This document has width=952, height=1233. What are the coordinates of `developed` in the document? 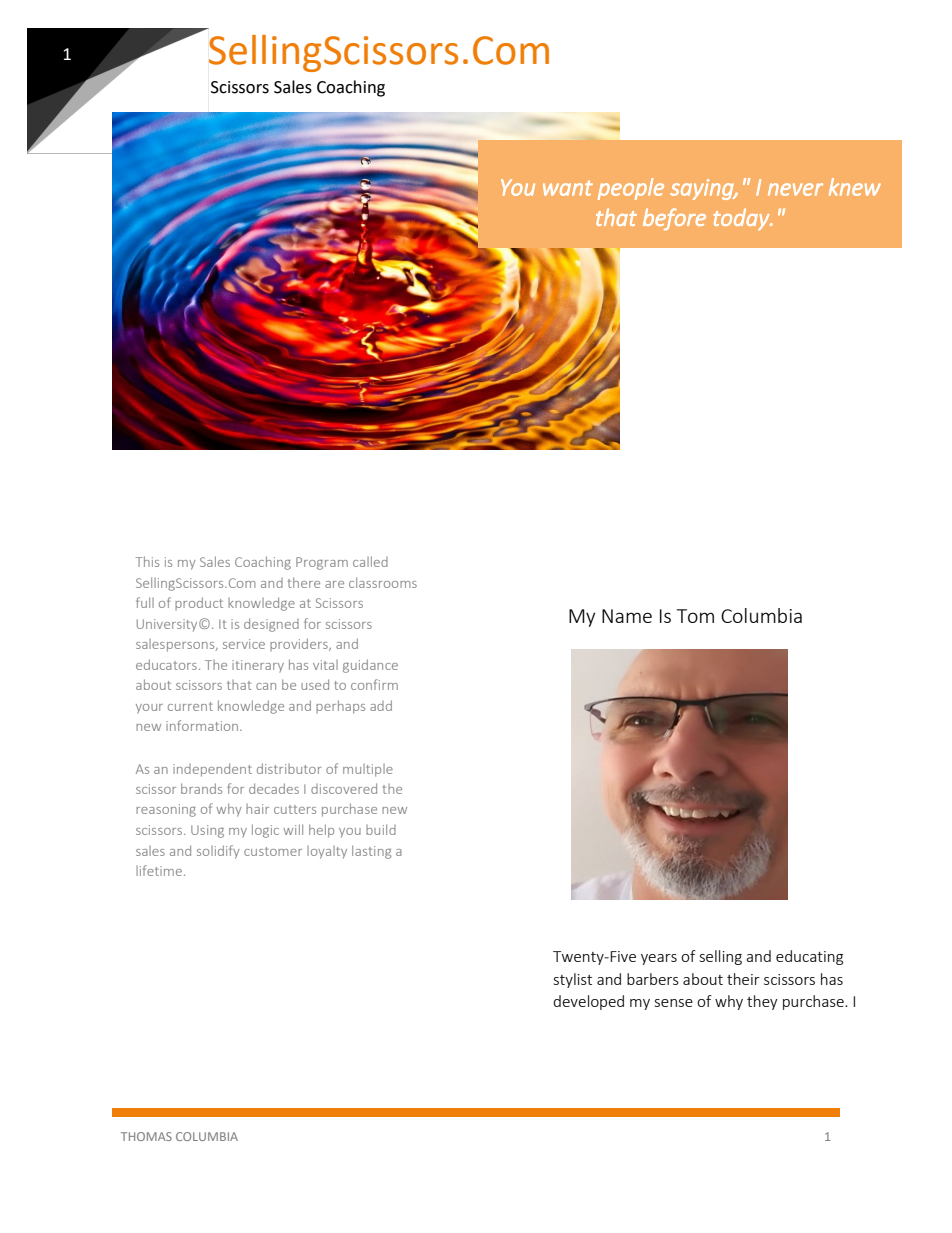 It's located at (588, 1002).
